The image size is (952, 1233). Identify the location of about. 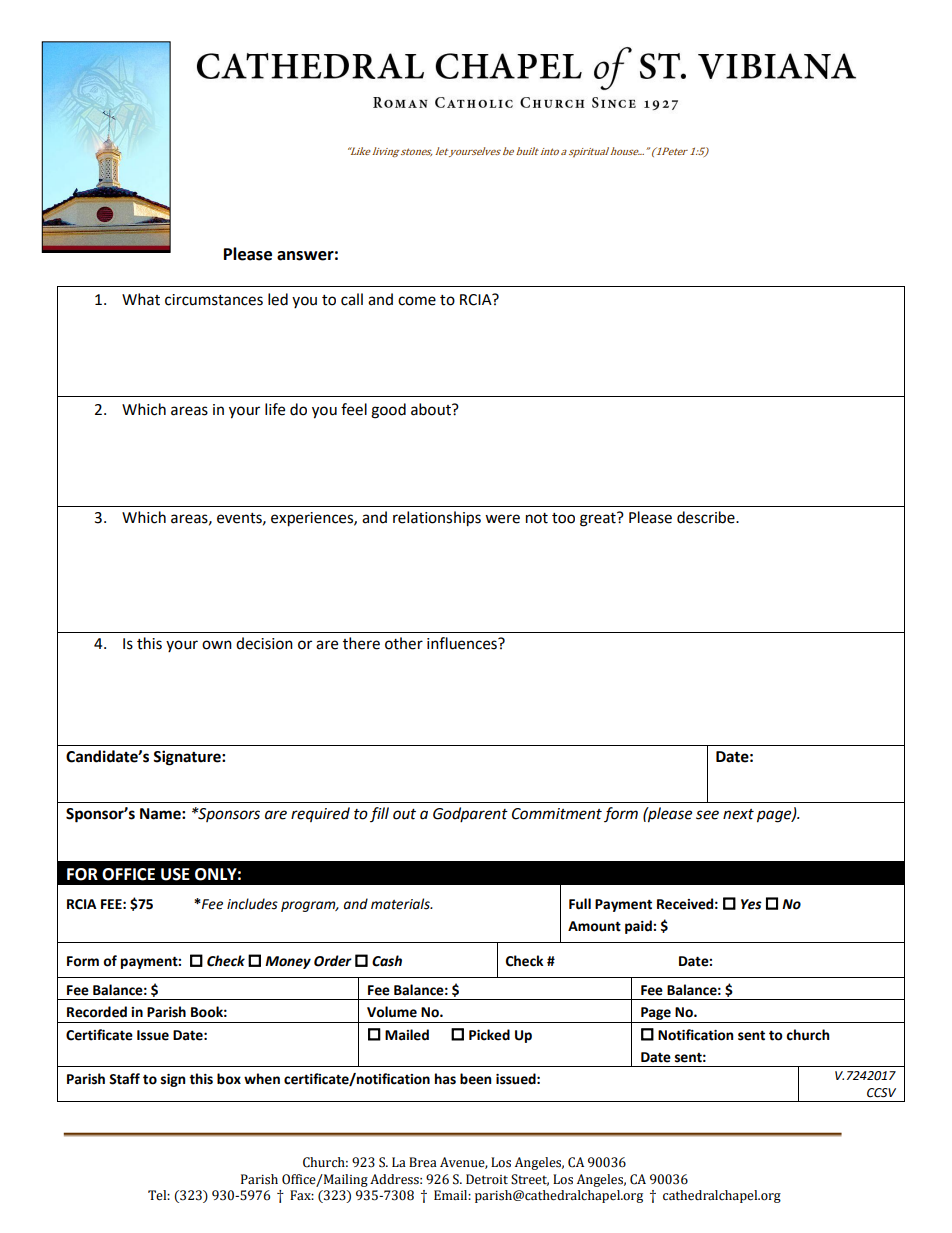
(432, 409).
